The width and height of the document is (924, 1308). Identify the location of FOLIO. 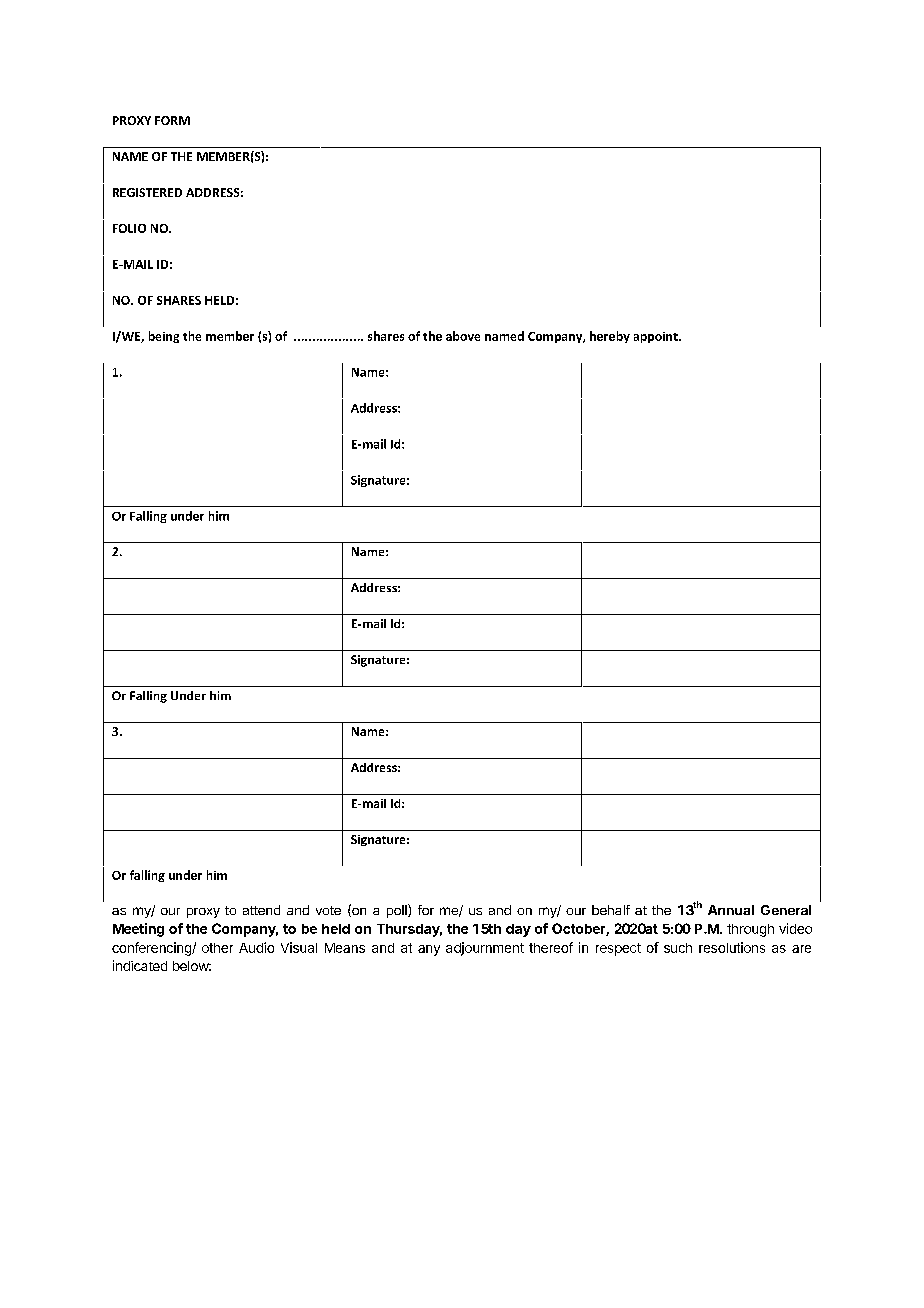
(129, 228).
